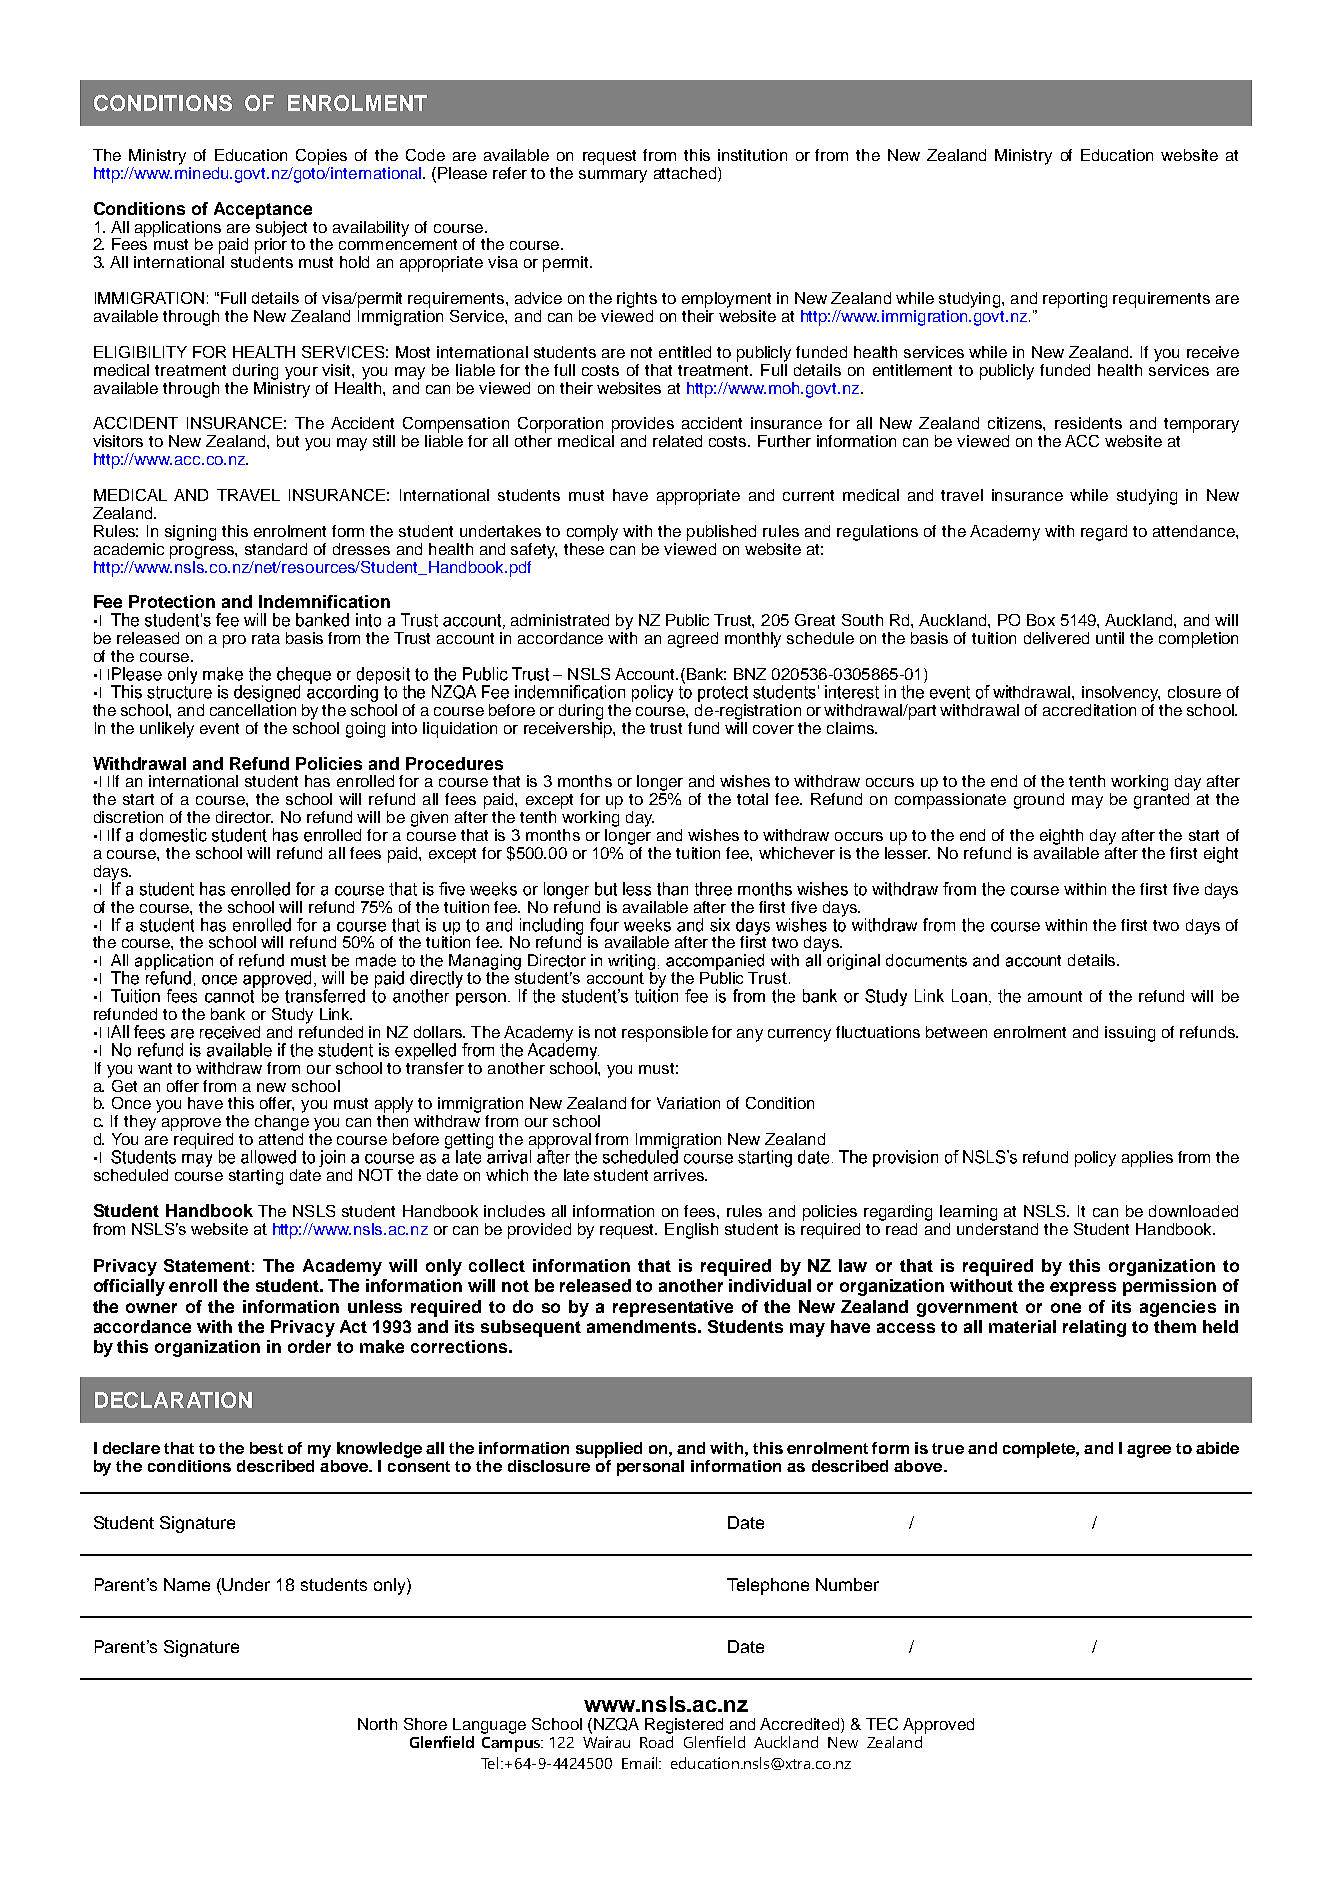  I want to click on policy, so click(1095, 1159).
